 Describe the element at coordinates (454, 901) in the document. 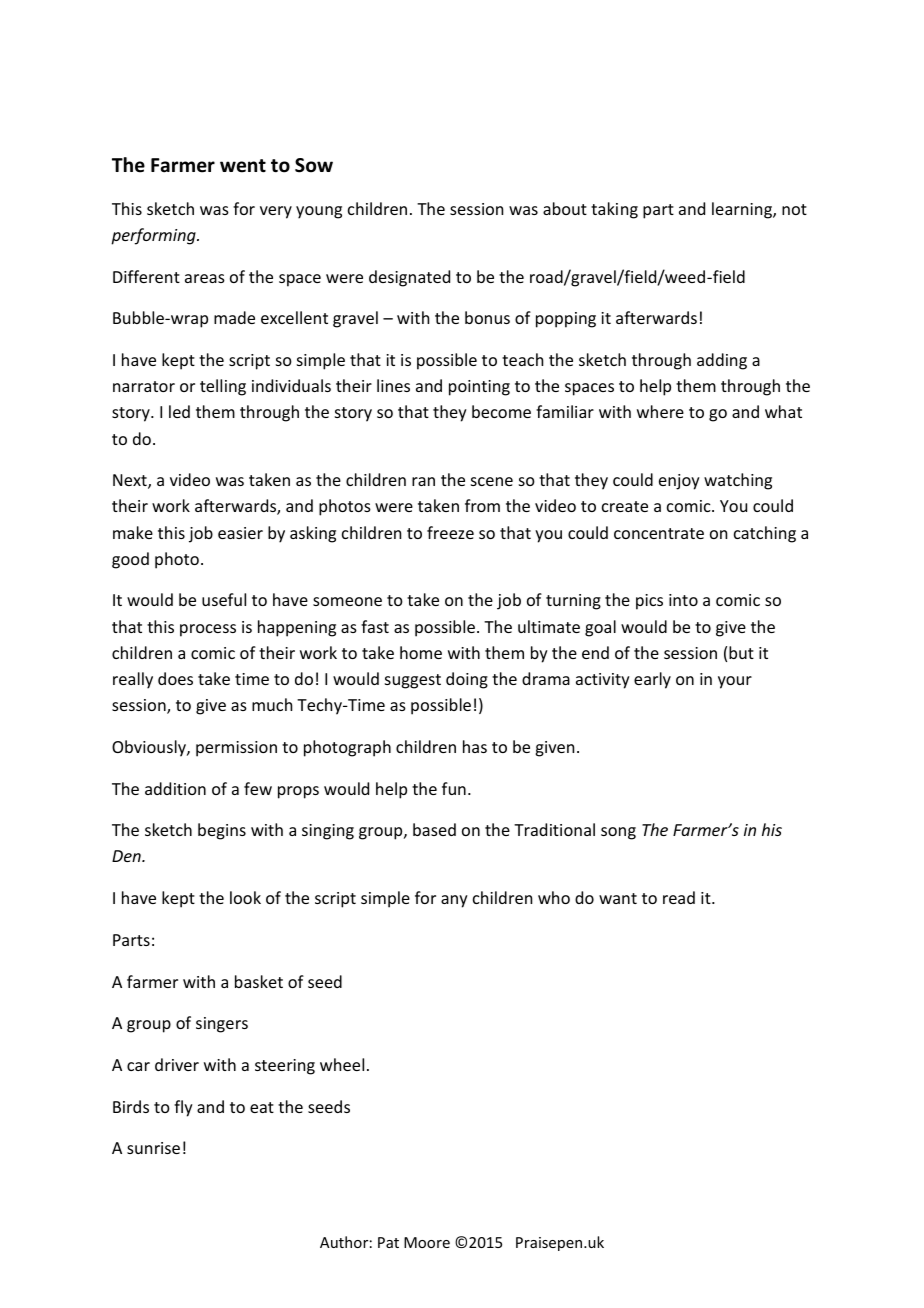

I see `any` at that location.
